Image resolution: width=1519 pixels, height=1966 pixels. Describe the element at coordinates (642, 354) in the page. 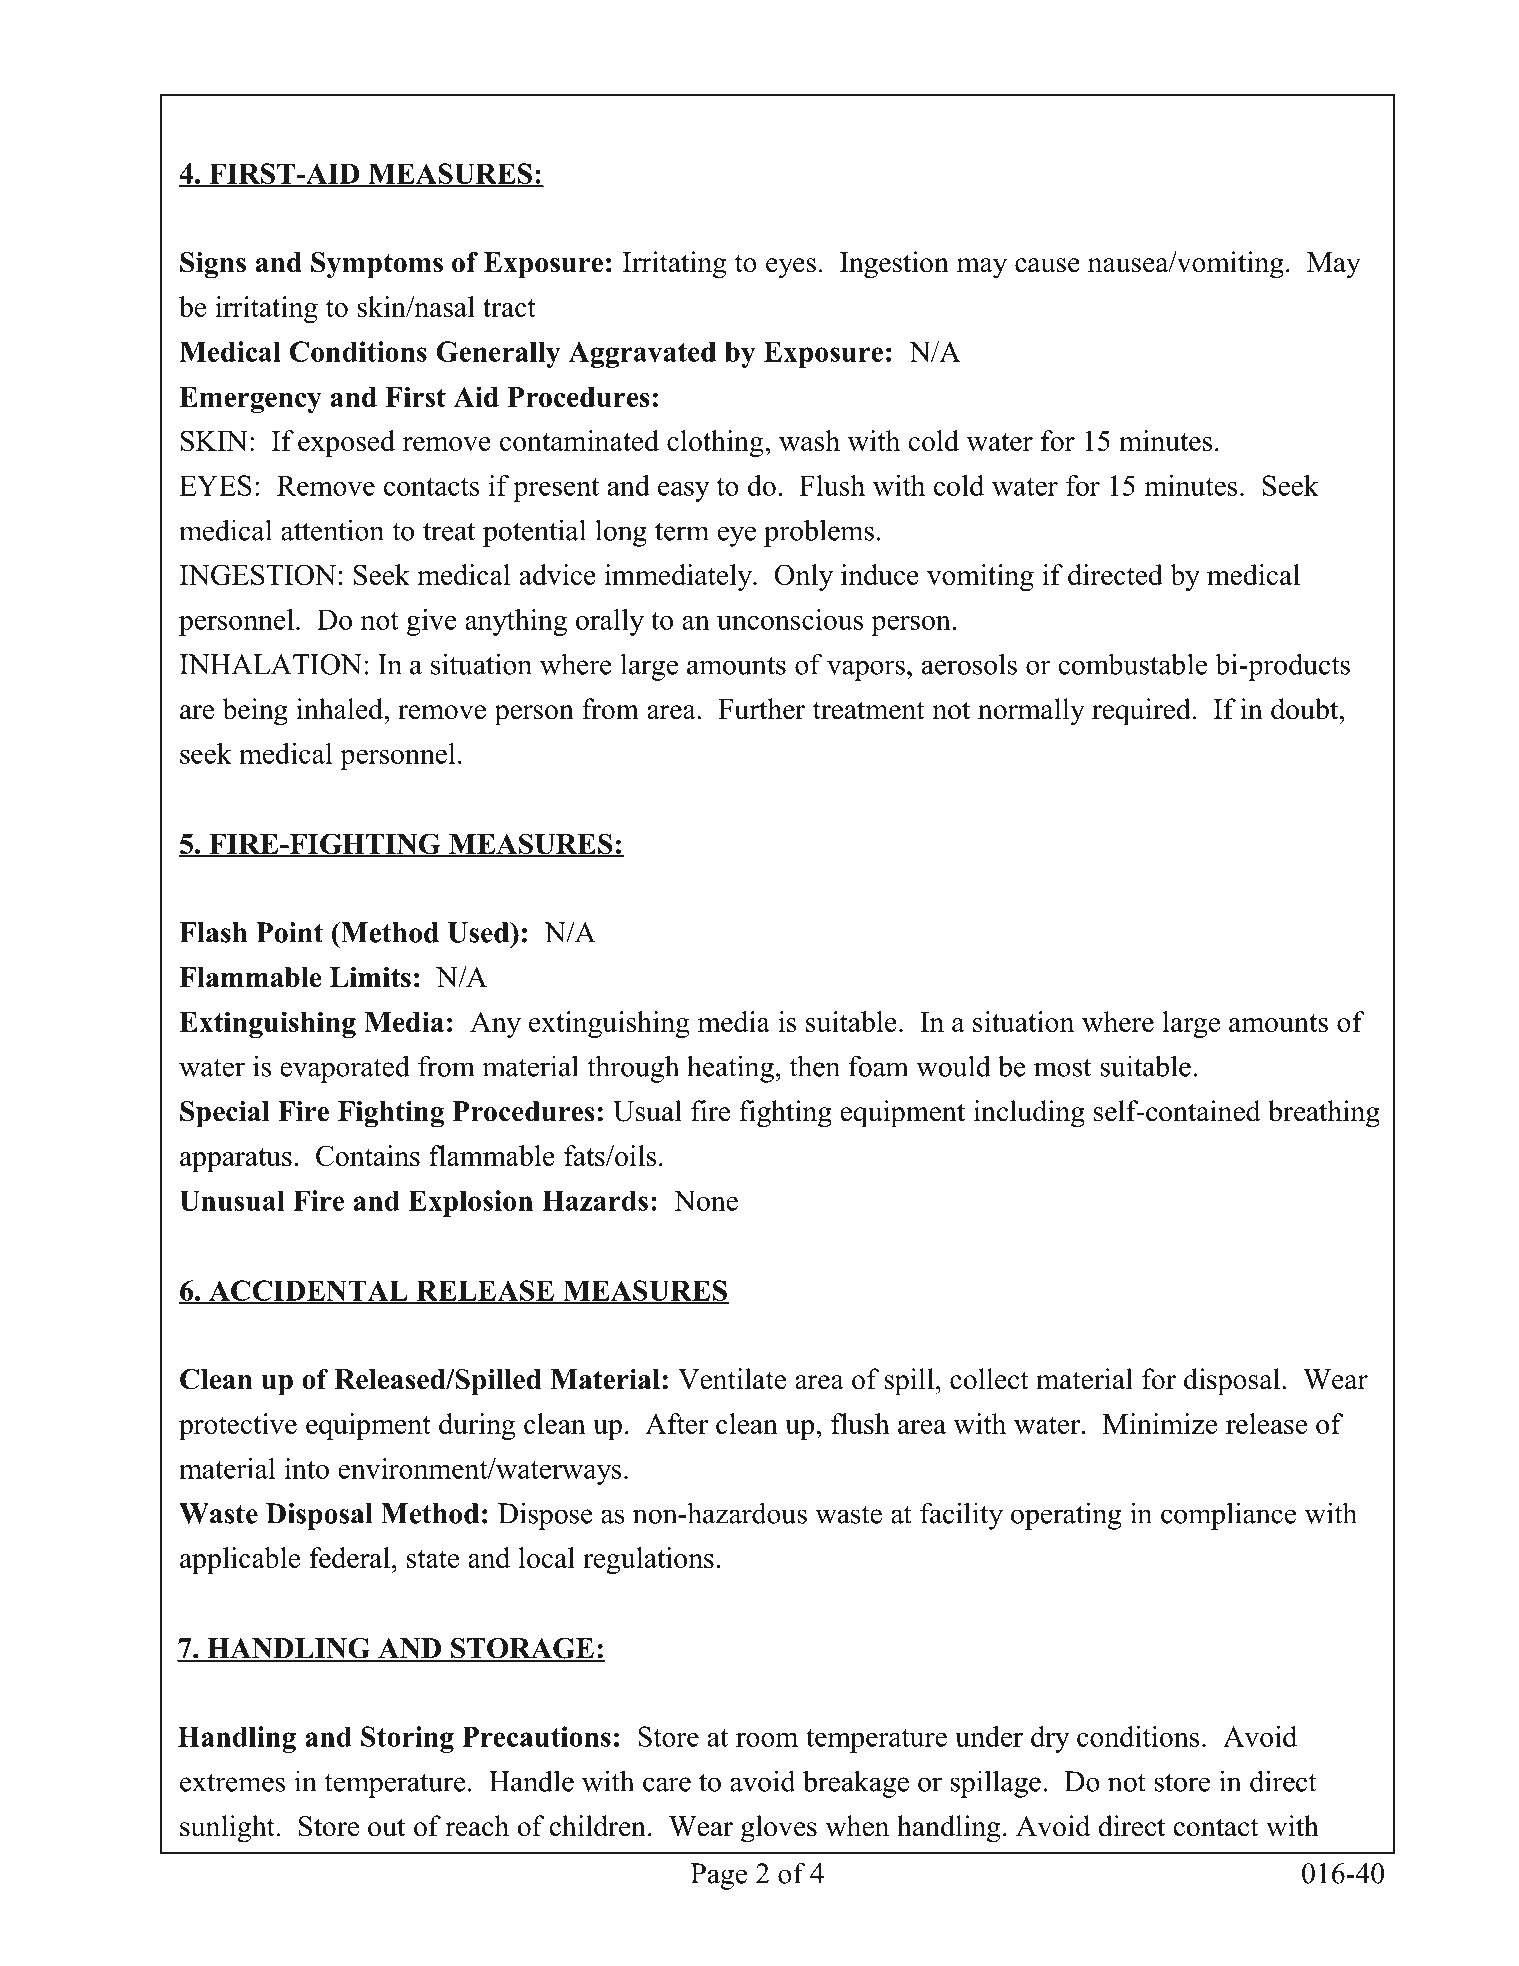

I see `Aggravated` at that location.
